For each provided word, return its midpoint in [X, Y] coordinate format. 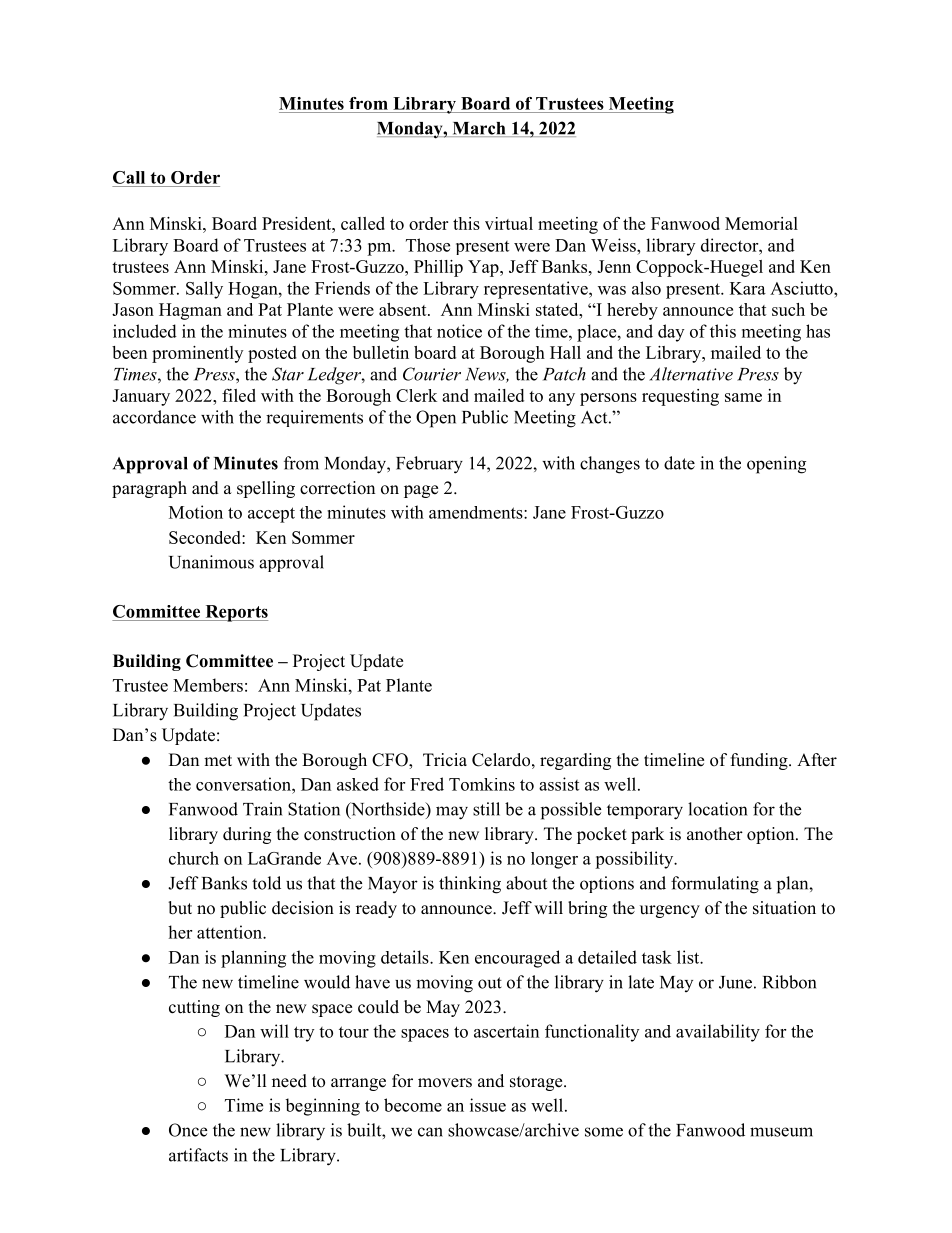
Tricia [445, 760]
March [479, 129]
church [194, 858]
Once [188, 1130]
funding [760, 761]
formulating [715, 885]
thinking [470, 885]
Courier [432, 374]
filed [239, 395]
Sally [204, 290]
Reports [235, 613]
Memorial [761, 223]
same [743, 397]
